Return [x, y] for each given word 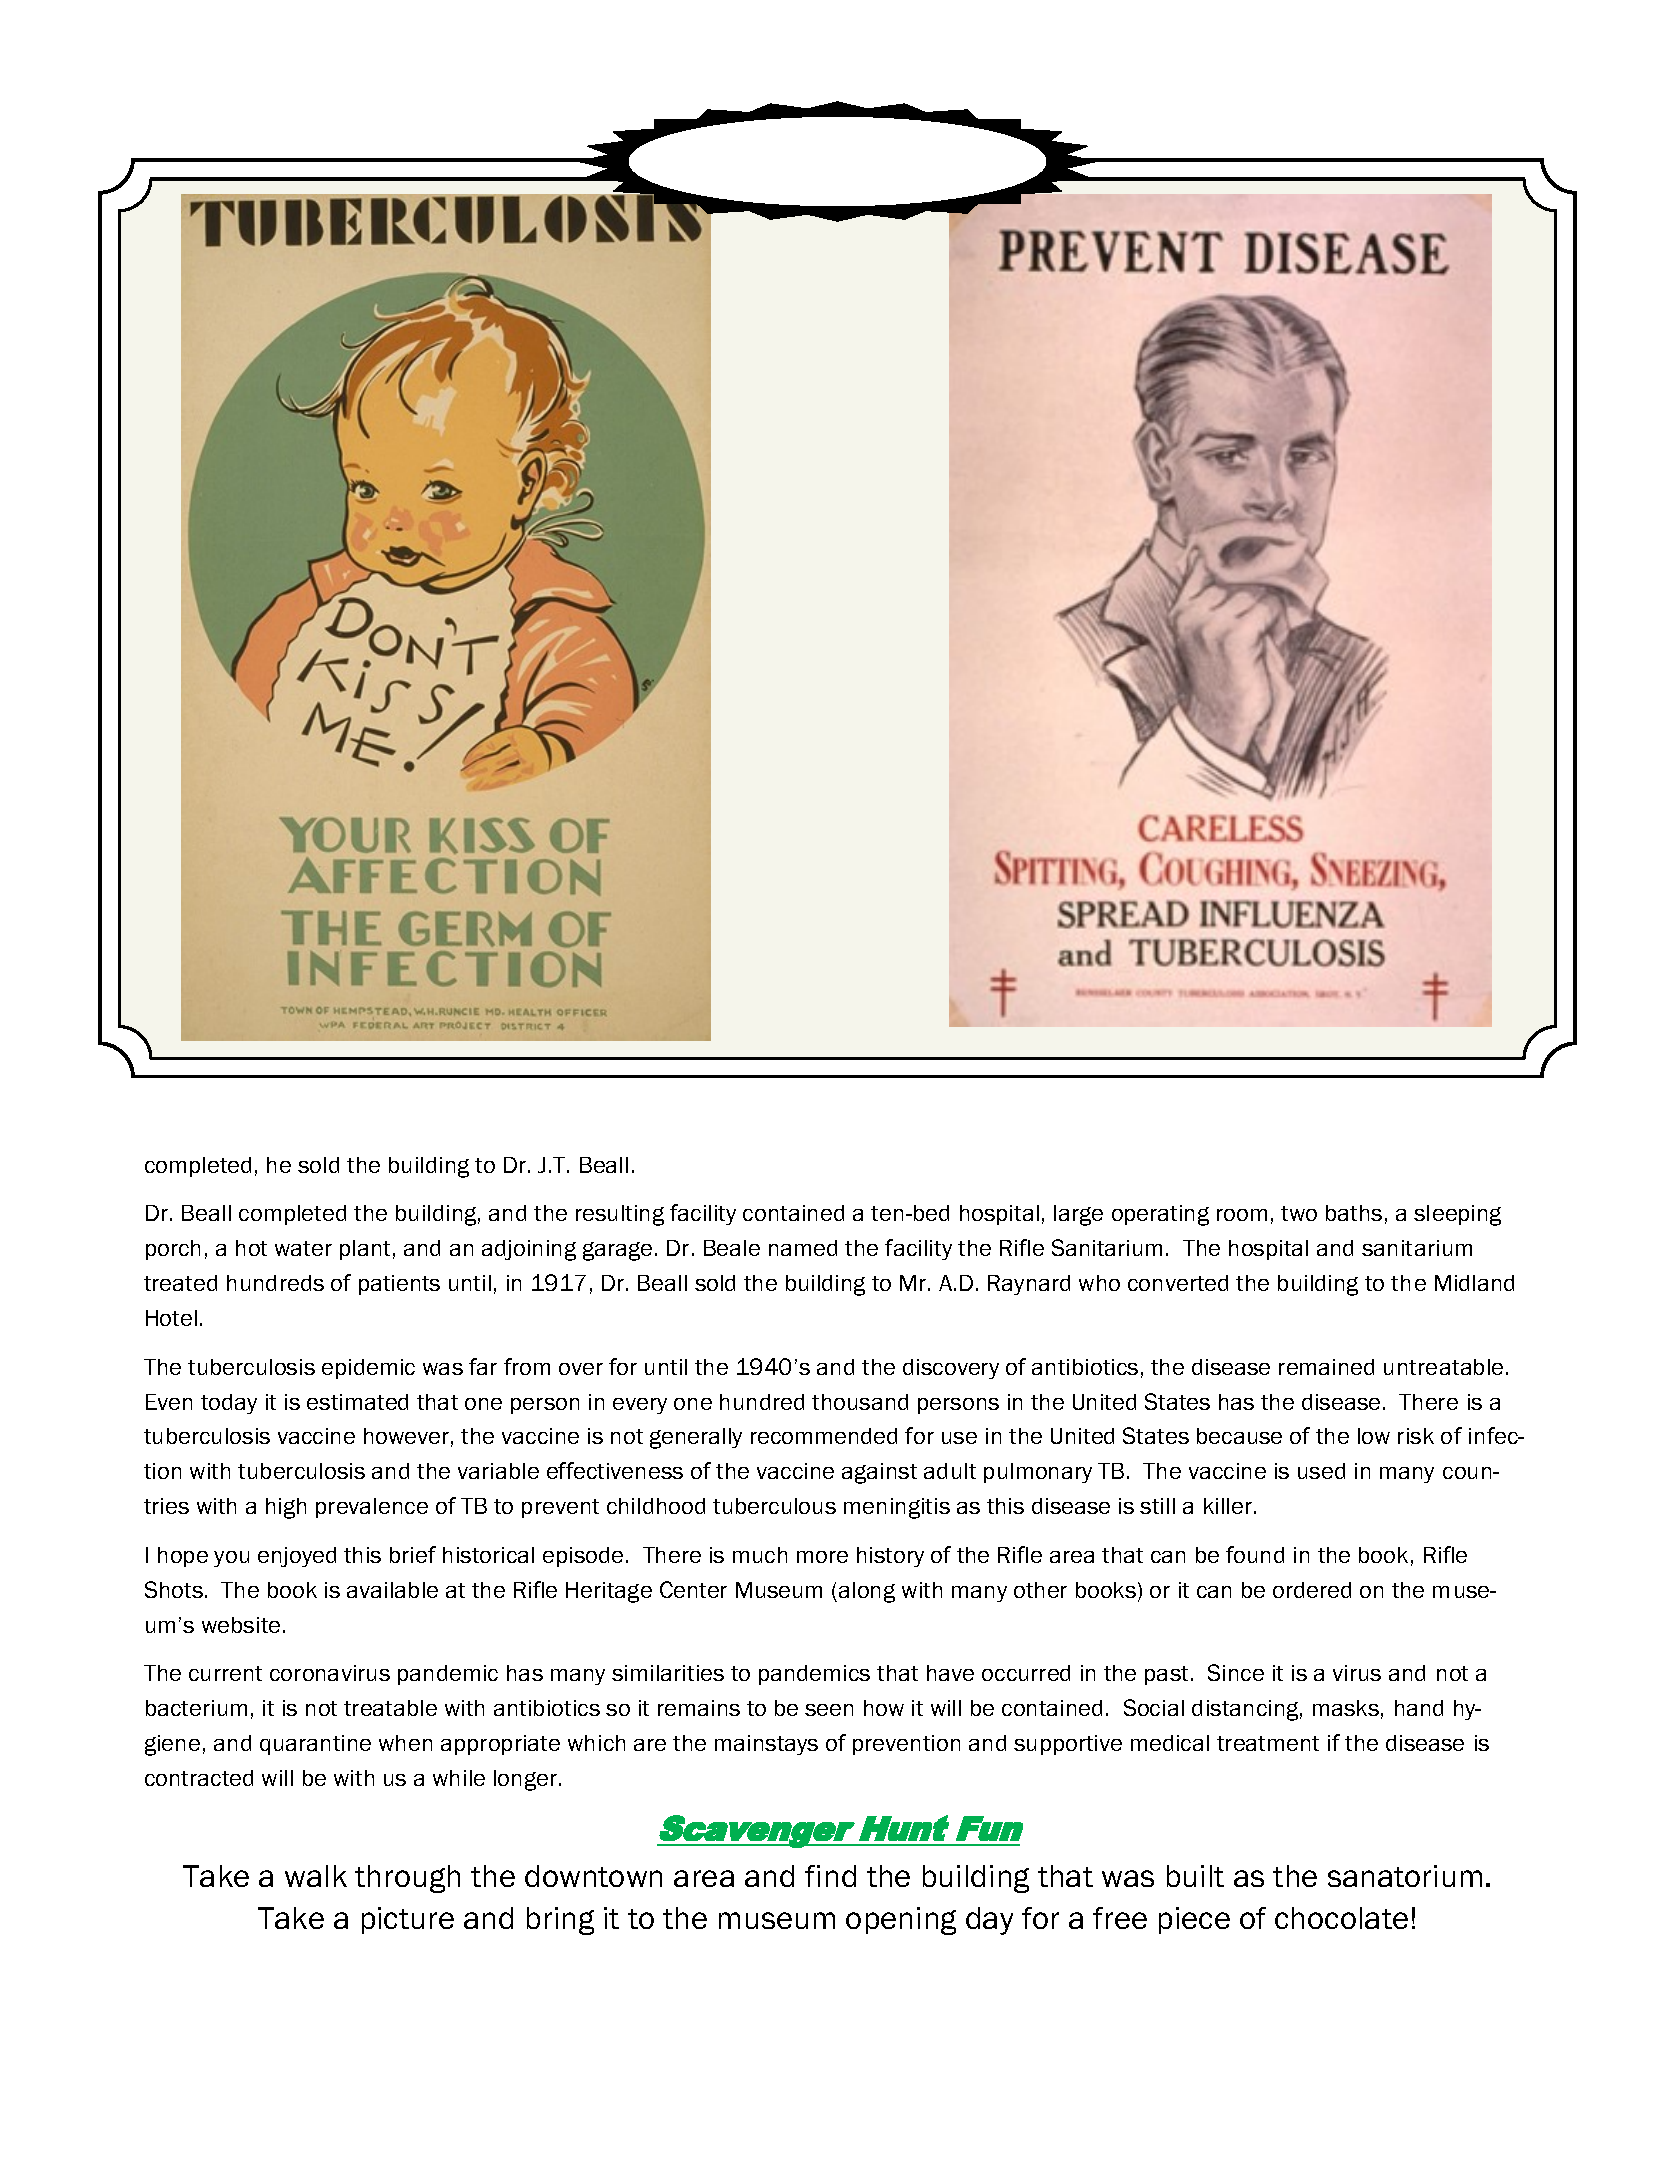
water [303, 1248]
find [830, 1876]
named [803, 1248]
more [822, 1557]
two [1299, 1213]
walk [316, 1876]
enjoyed [297, 1557]
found [1255, 1554]
